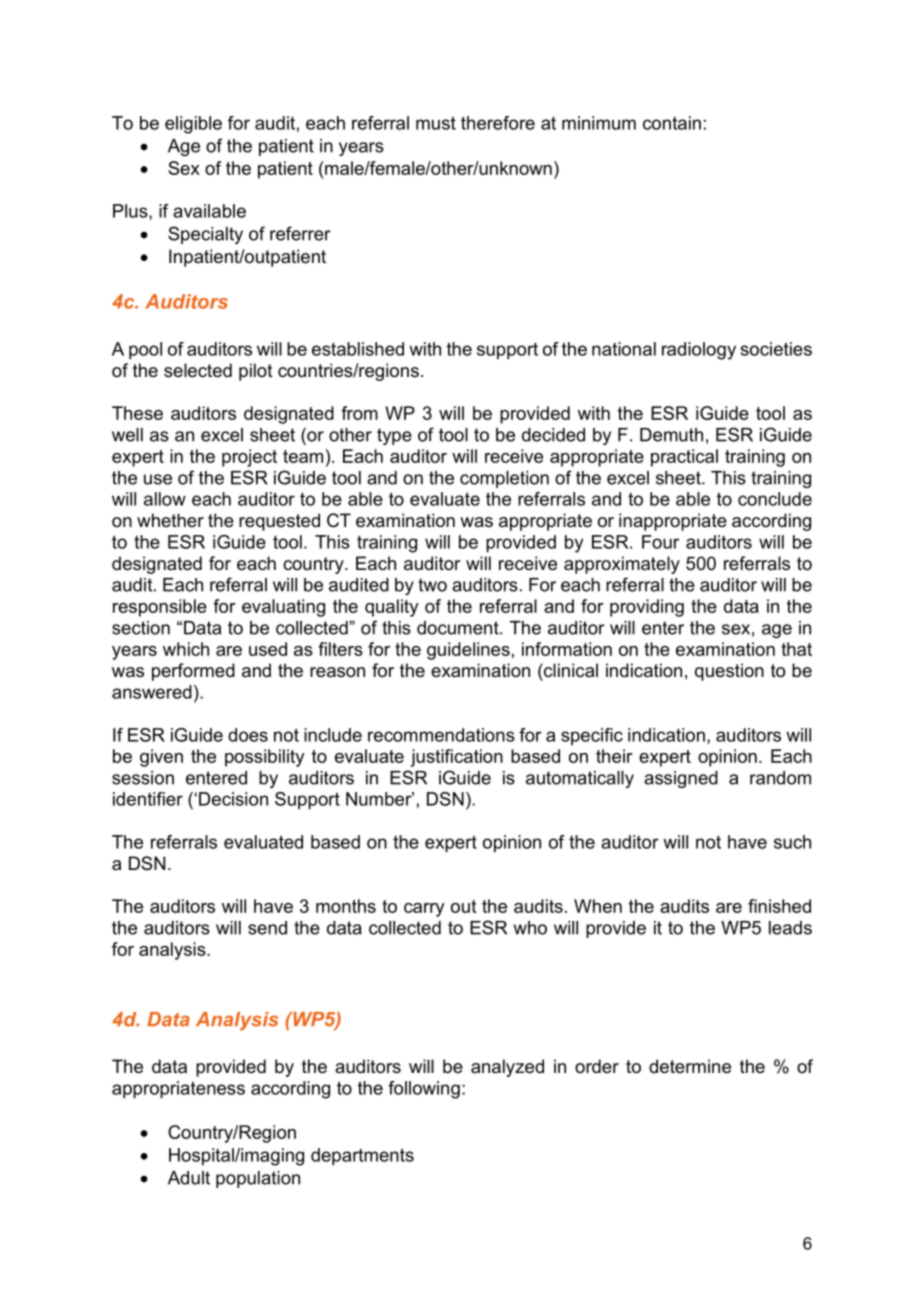  I want to click on assigned, so click(681, 779).
